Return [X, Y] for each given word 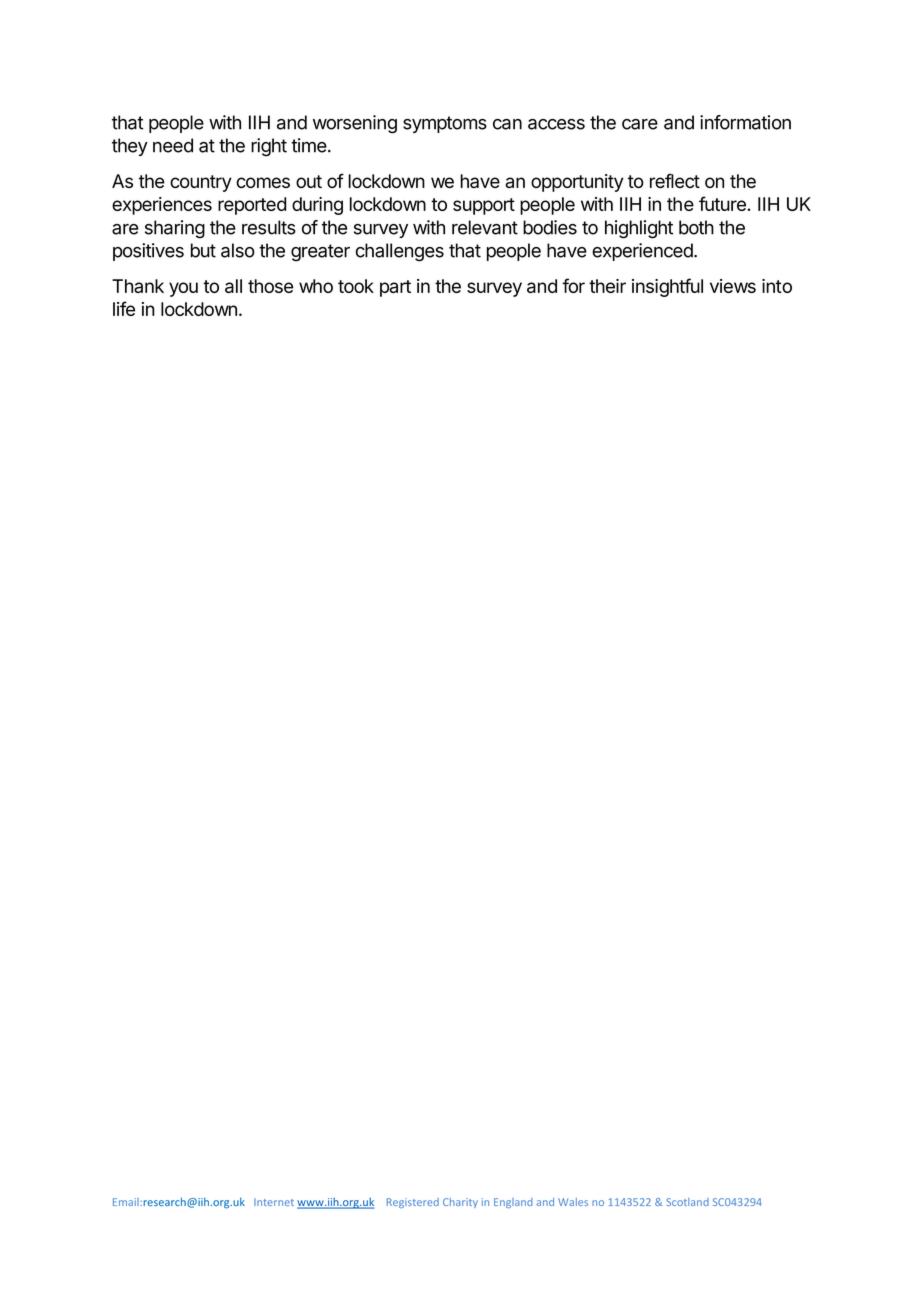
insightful [667, 287]
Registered [413, 1203]
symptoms [445, 124]
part [395, 288]
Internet [274, 1202]
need [173, 145]
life [124, 308]
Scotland [687, 1202]
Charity [460, 1203]
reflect [675, 180]
